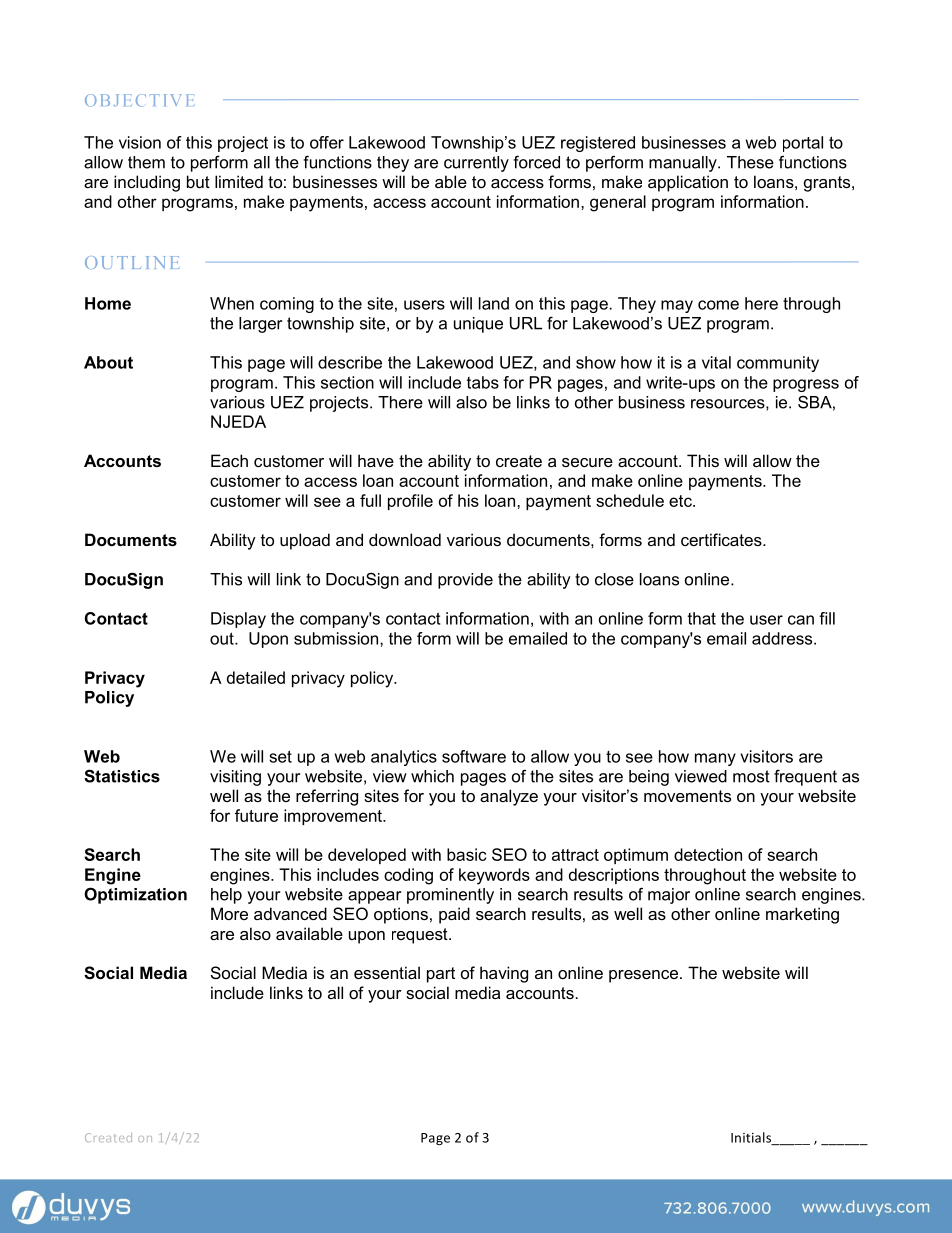 This screenshot has width=952, height=1233. What do you see at coordinates (140, 142) in the screenshot?
I see `vision` at bounding box center [140, 142].
